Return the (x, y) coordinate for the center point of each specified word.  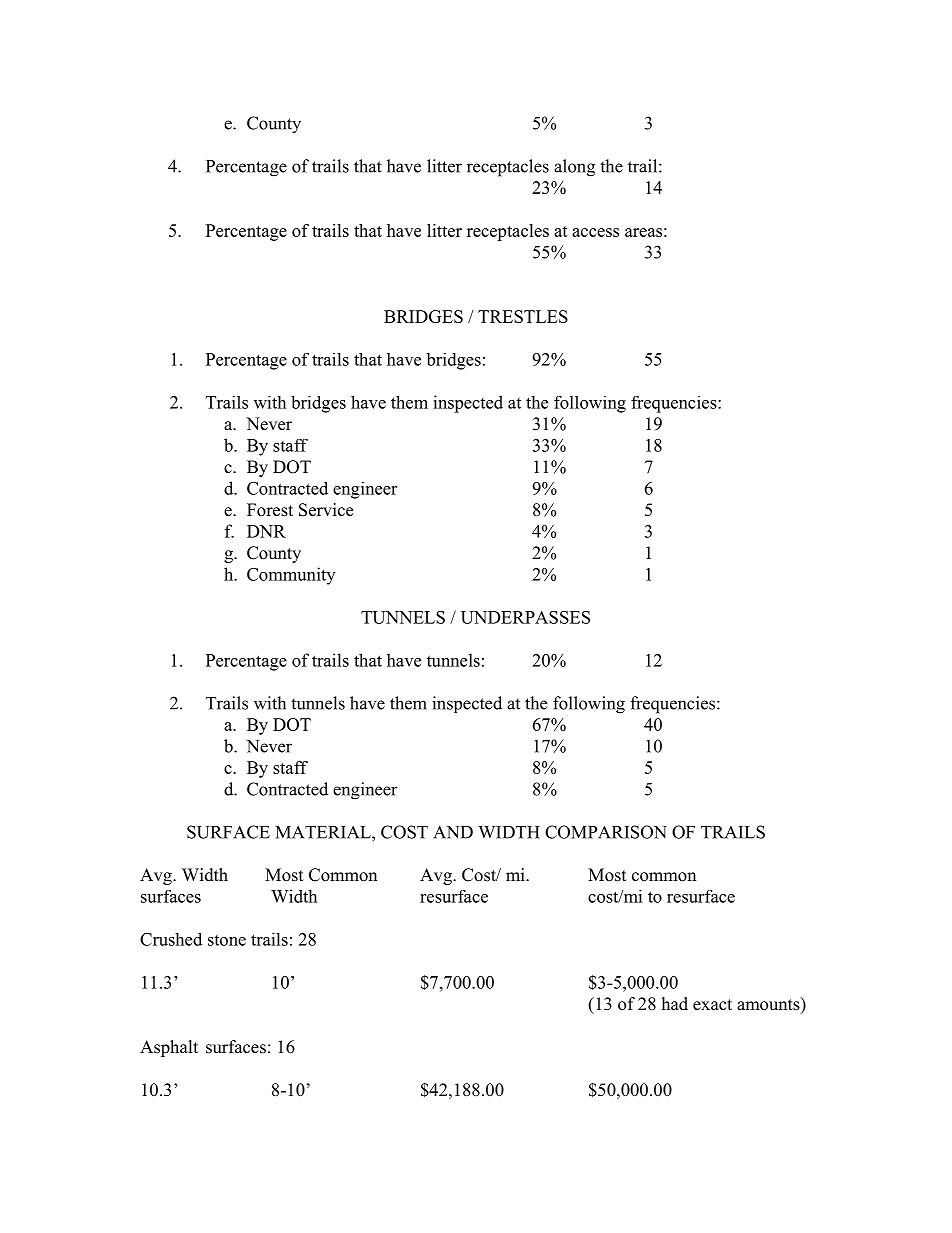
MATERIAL (324, 832)
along (574, 168)
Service (326, 510)
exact (712, 1005)
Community (291, 576)
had (675, 1004)
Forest (270, 510)
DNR (266, 531)
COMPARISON (606, 832)
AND (453, 832)
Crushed (171, 939)
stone (227, 940)
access (595, 232)
